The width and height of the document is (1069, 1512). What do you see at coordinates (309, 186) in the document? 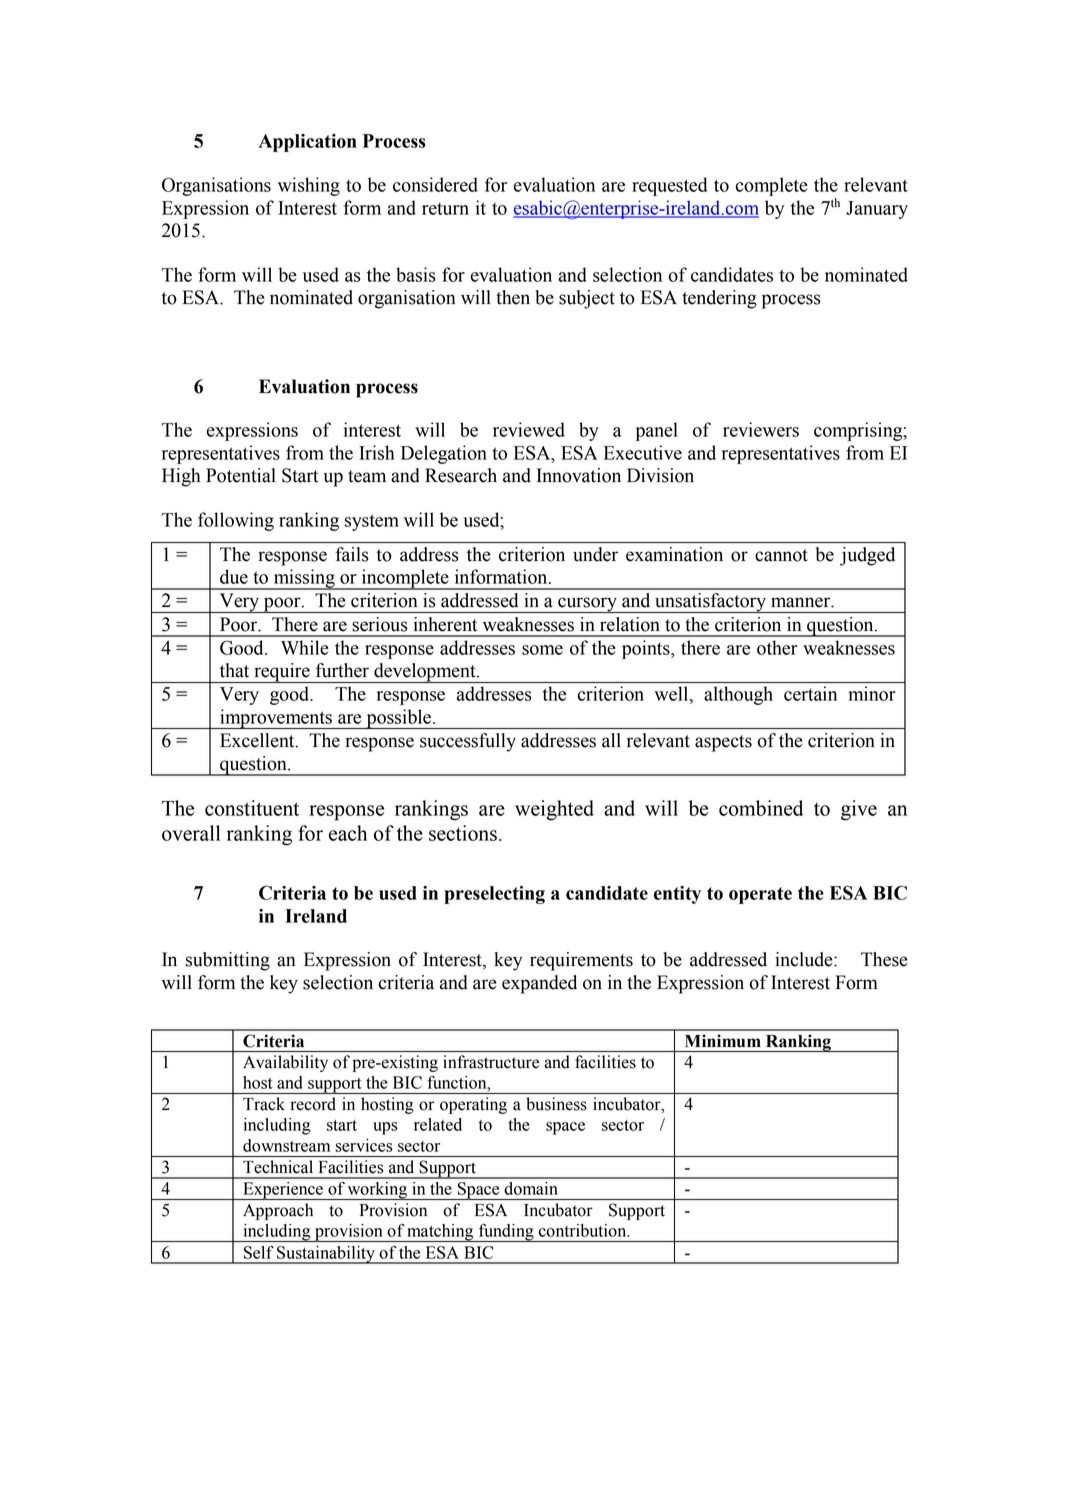
I see `wishing` at bounding box center [309, 186].
